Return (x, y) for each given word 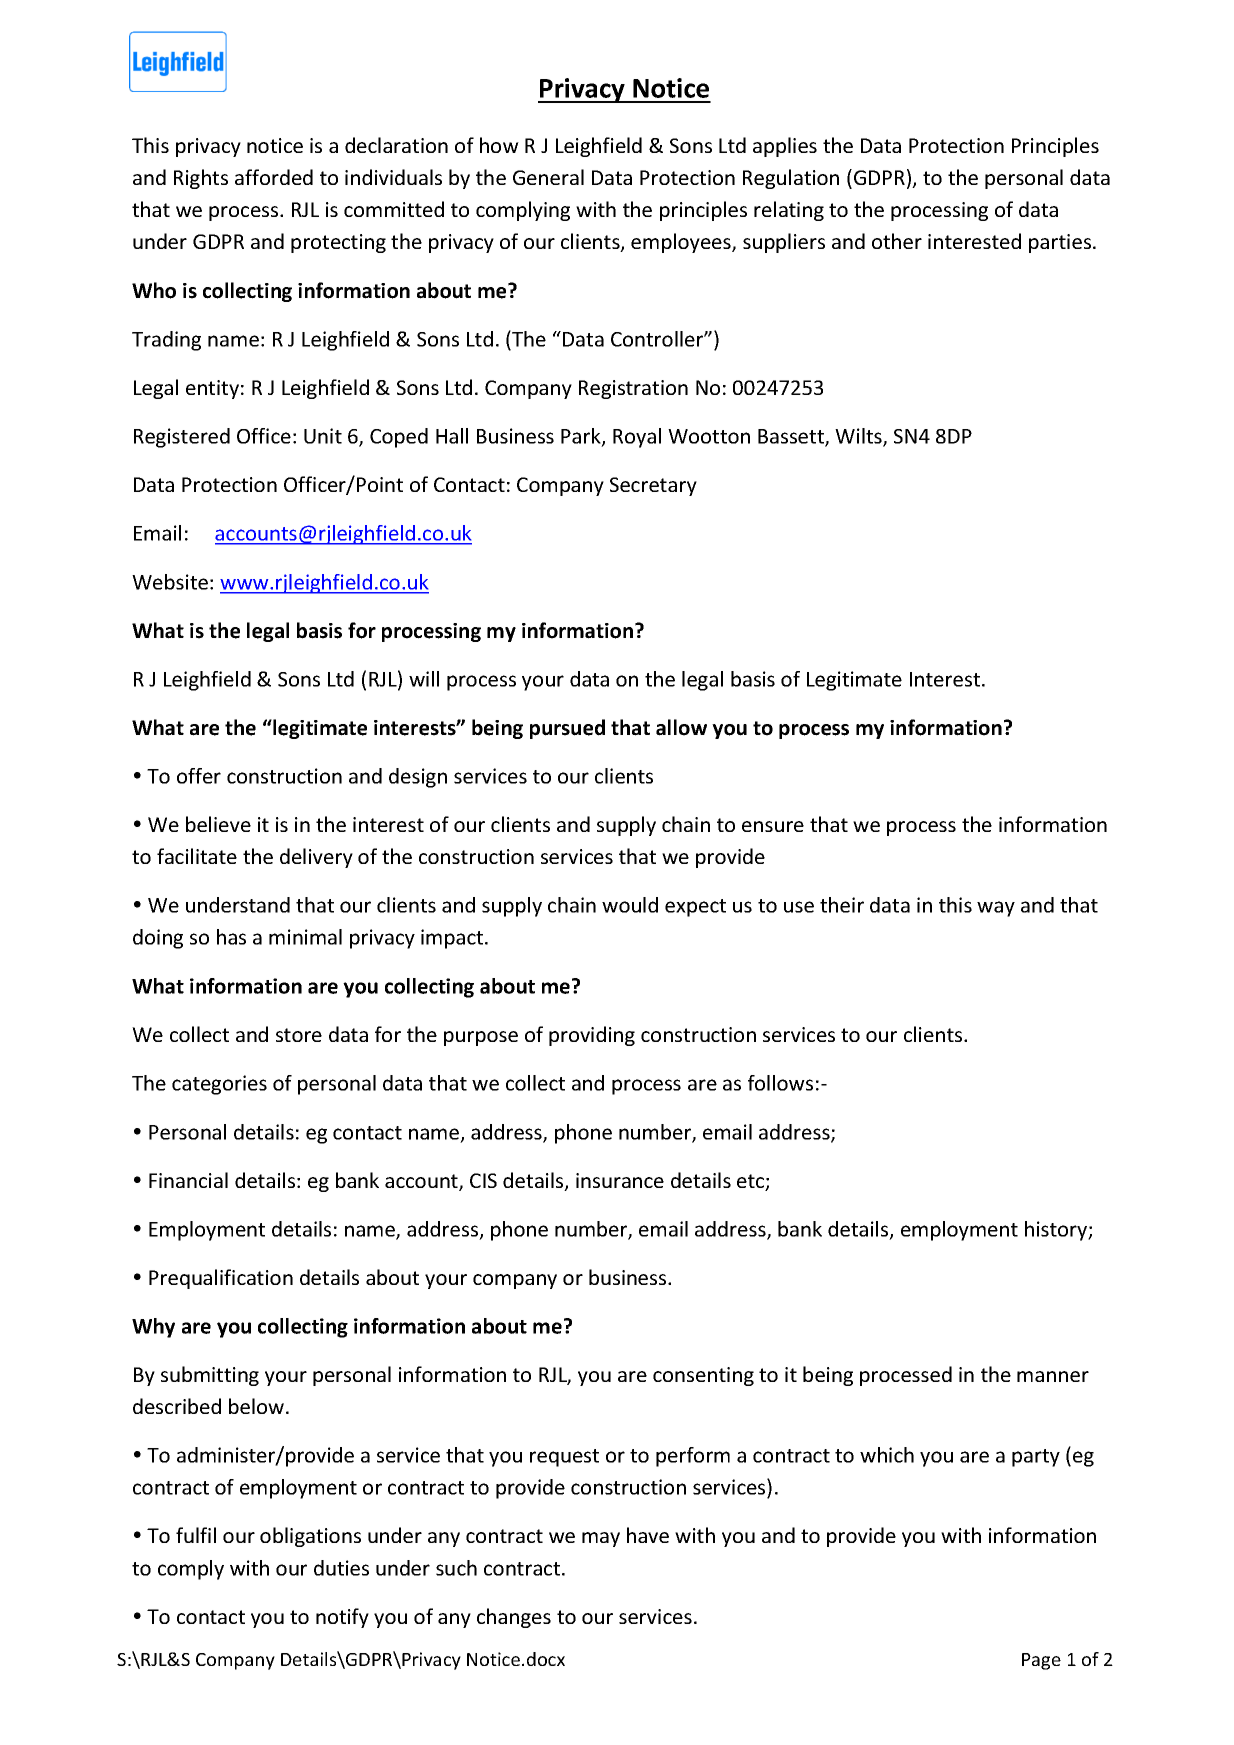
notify (342, 1618)
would (630, 905)
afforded (274, 177)
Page (1041, 1661)
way (996, 909)
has (231, 937)
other (897, 241)
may (601, 1539)
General (548, 177)
